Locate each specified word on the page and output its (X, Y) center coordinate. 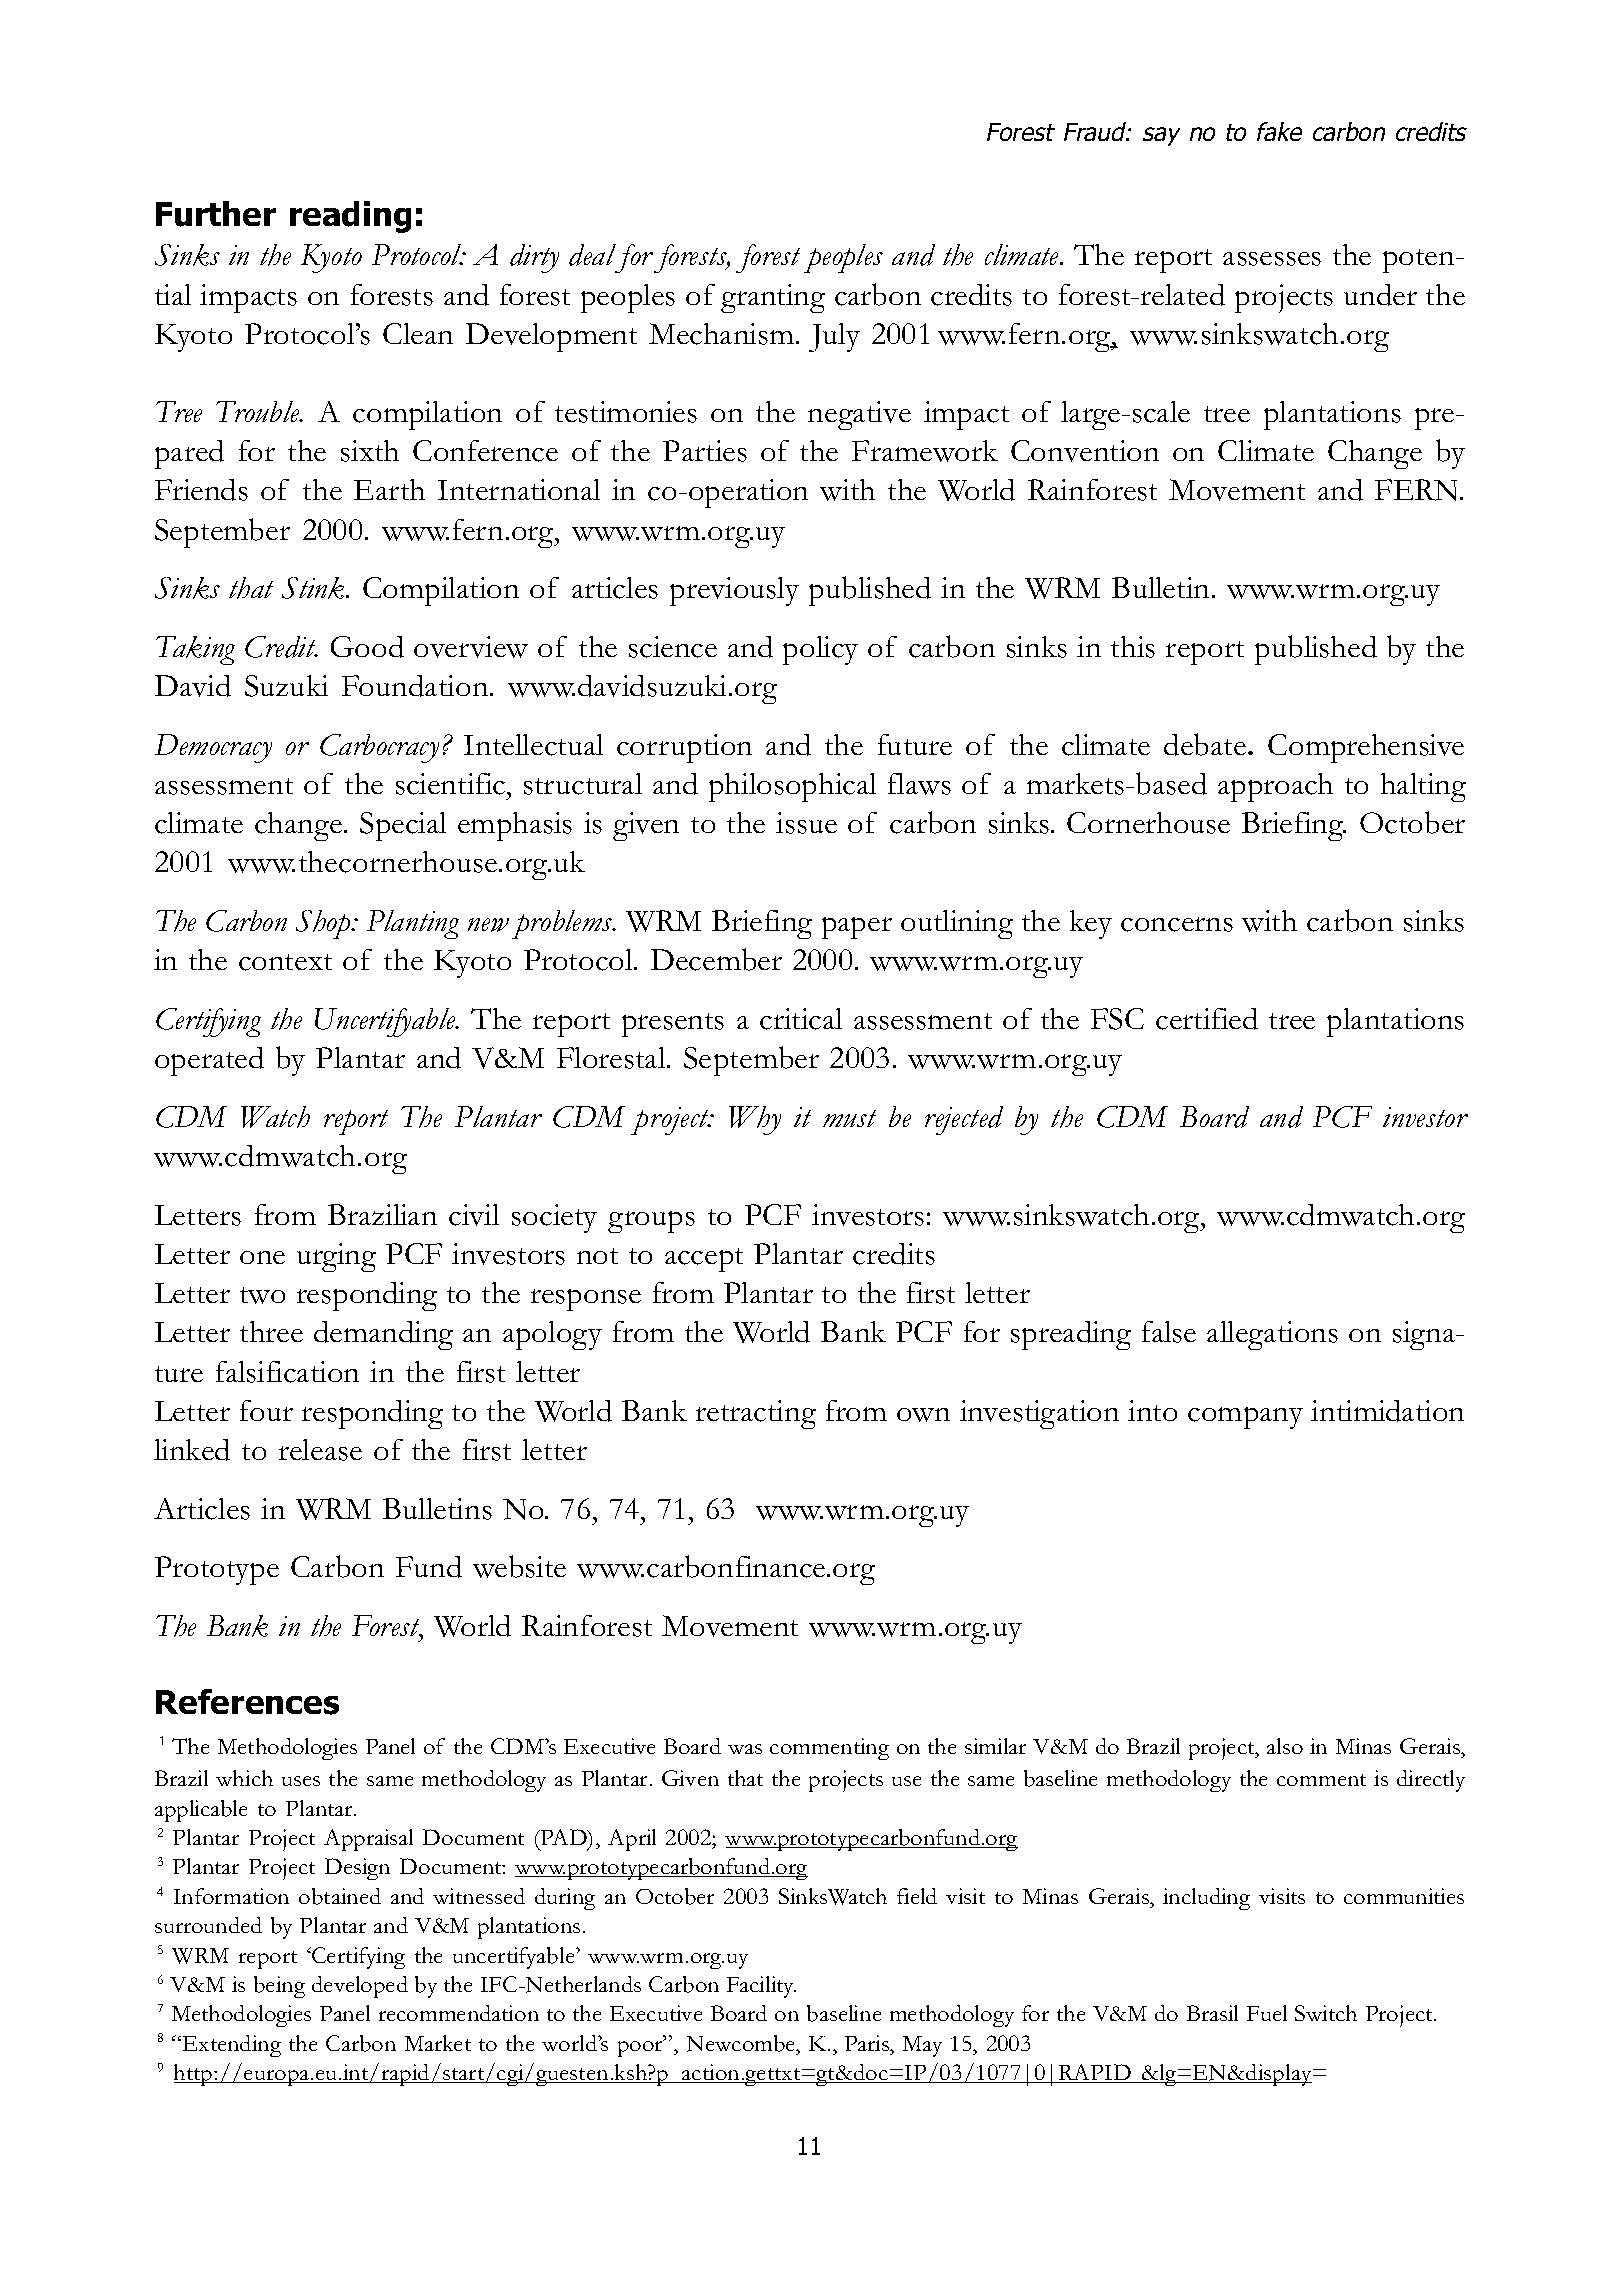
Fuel (1267, 2013)
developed (360, 1987)
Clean (418, 333)
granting (773, 298)
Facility (761, 1987)
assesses (1272, 259)
